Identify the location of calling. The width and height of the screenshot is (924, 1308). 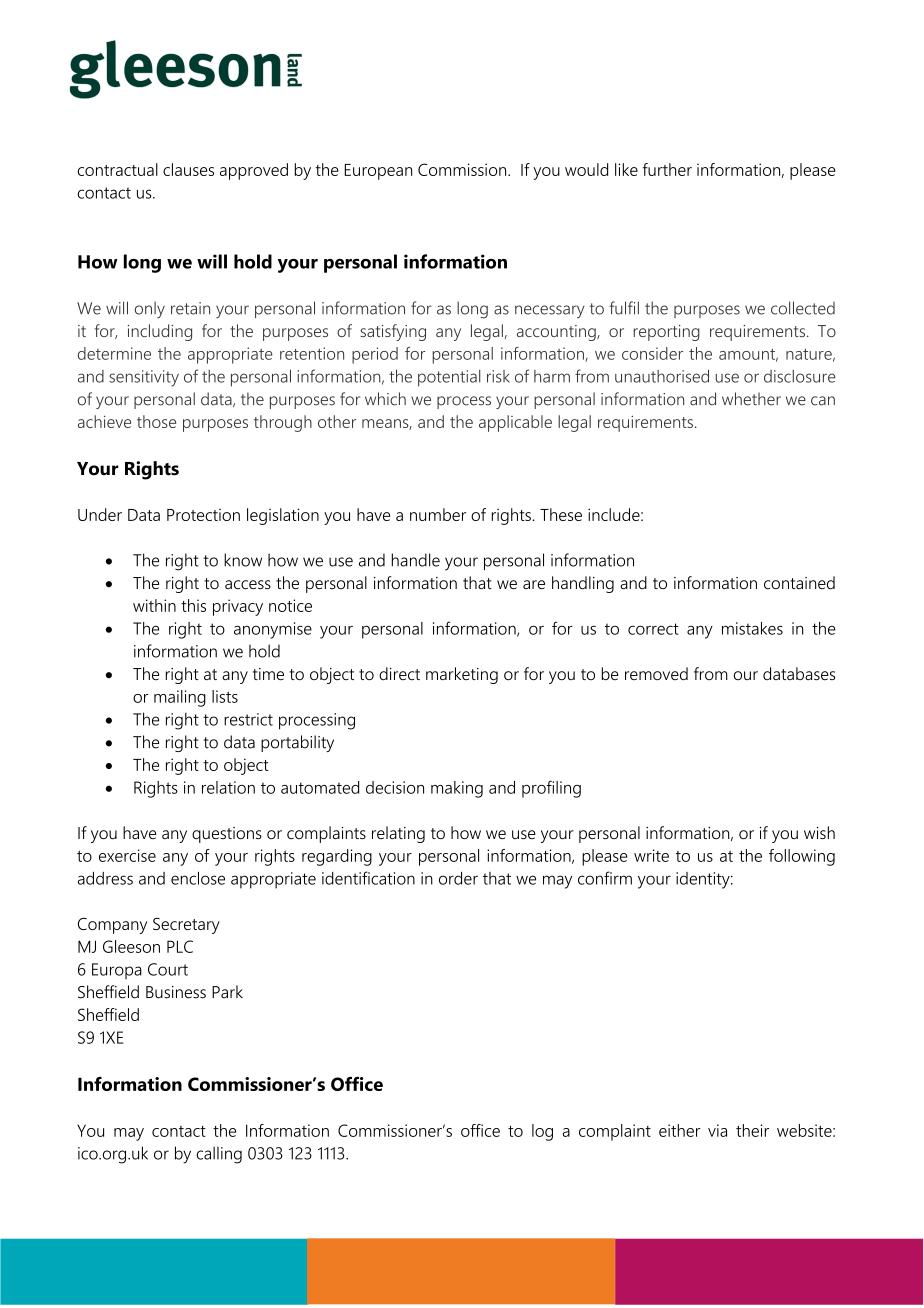
(219, 1155).
